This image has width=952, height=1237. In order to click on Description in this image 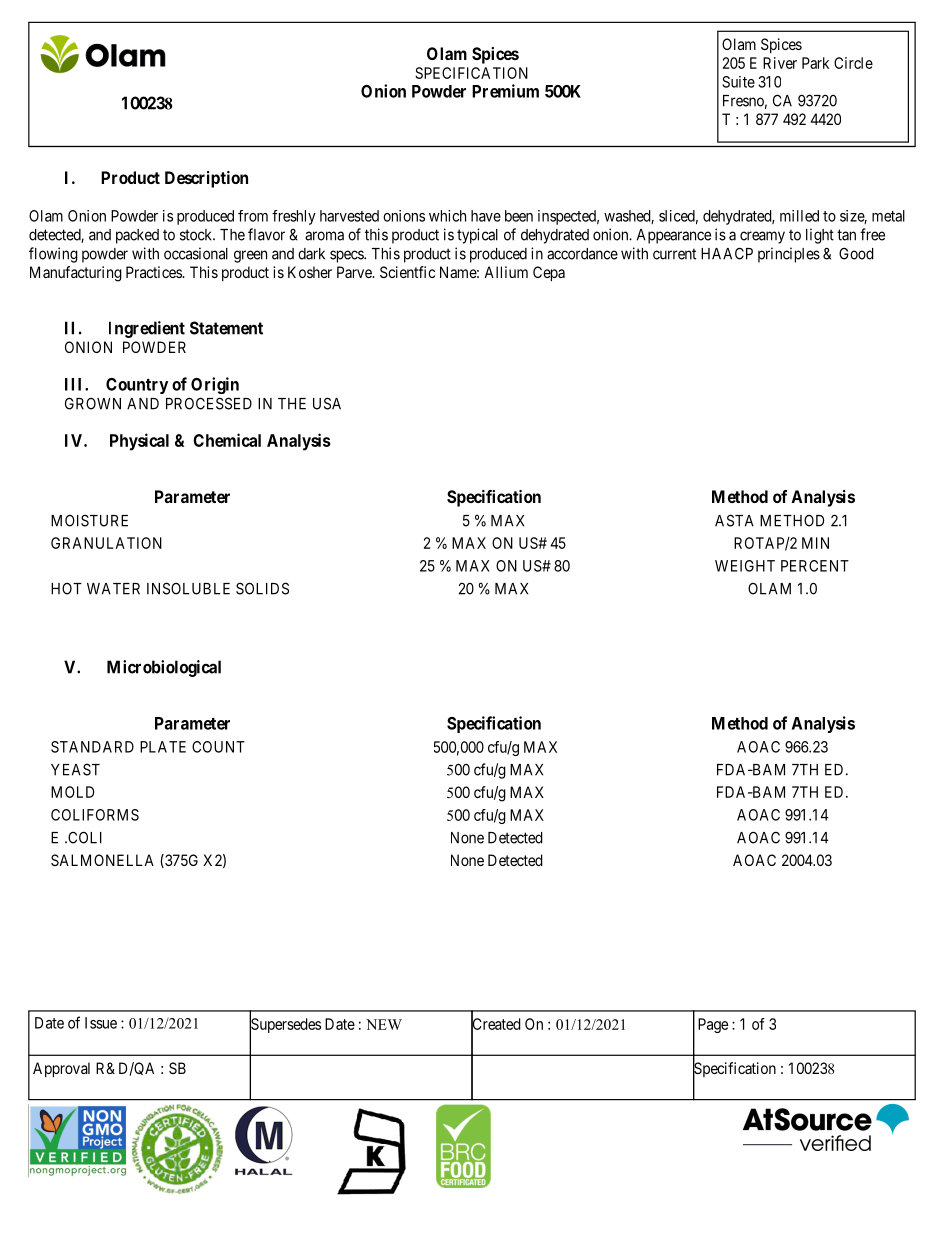, I will do `click(206, 179)`.
